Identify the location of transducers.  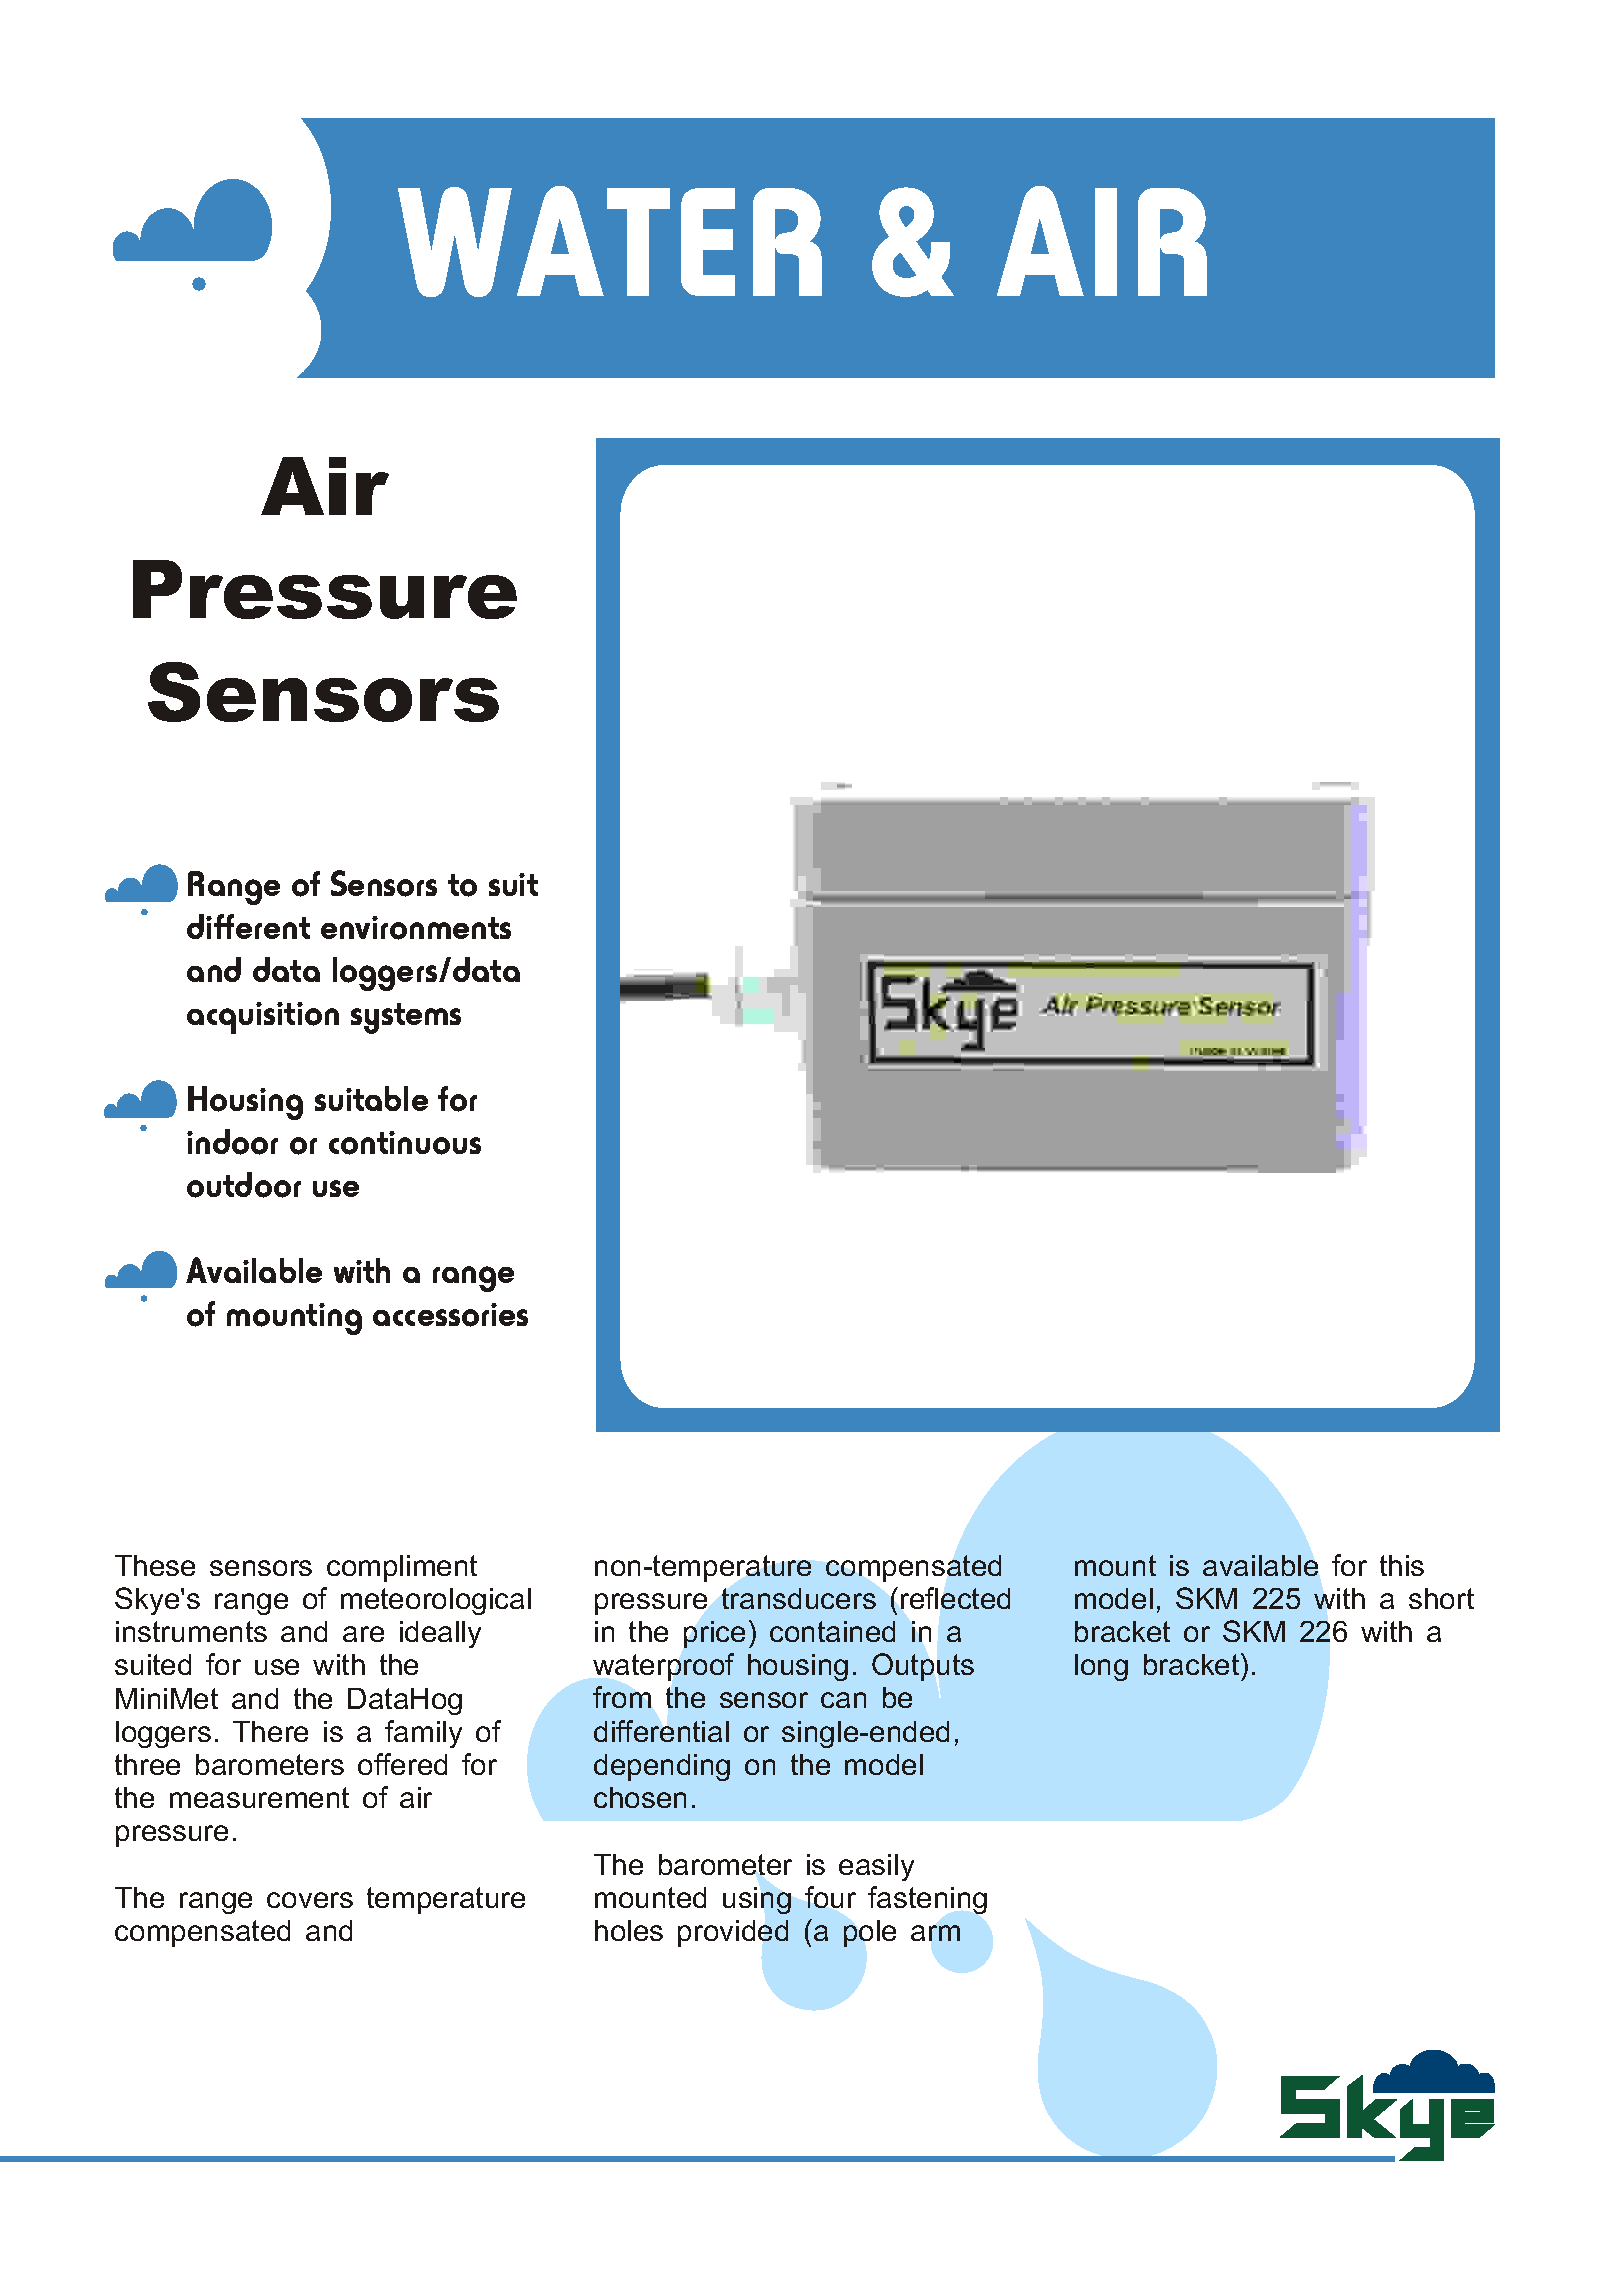
(799, 1598).
